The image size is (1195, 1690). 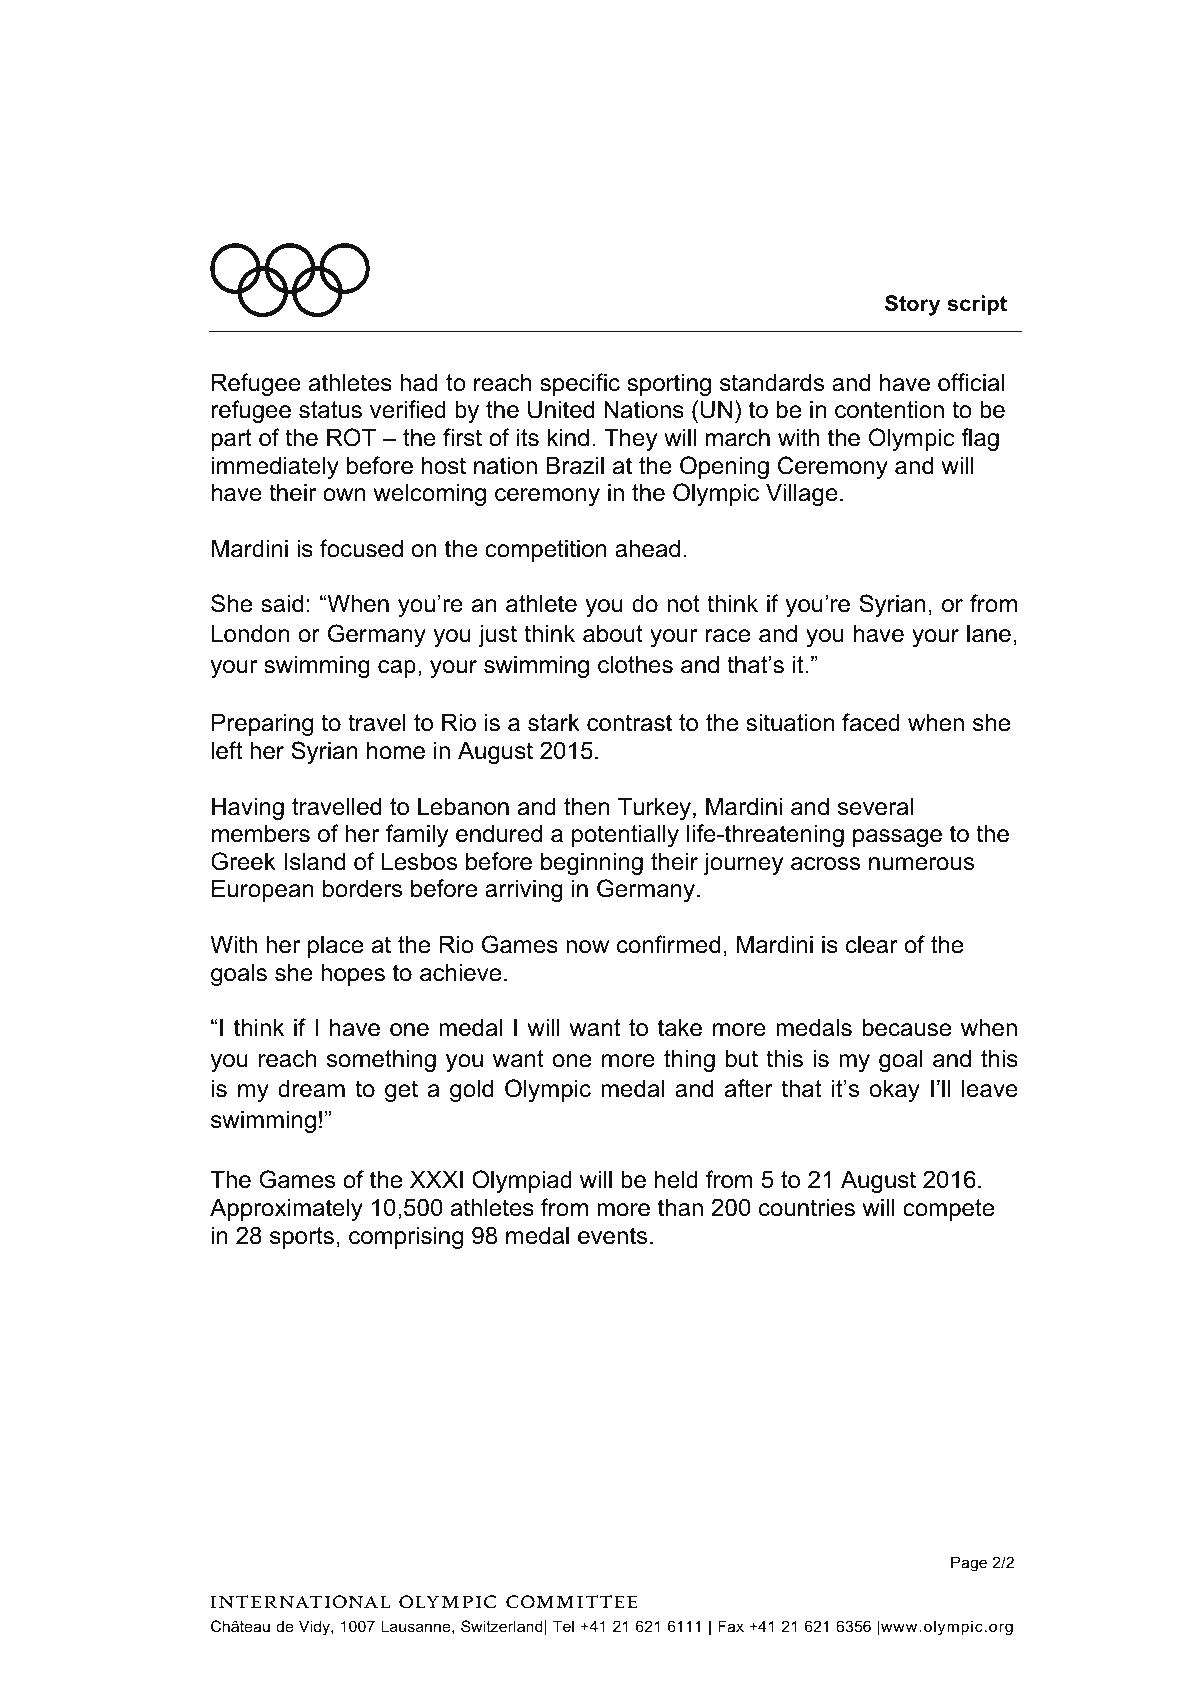 I want to click on status, so click(x=330, y=410).
